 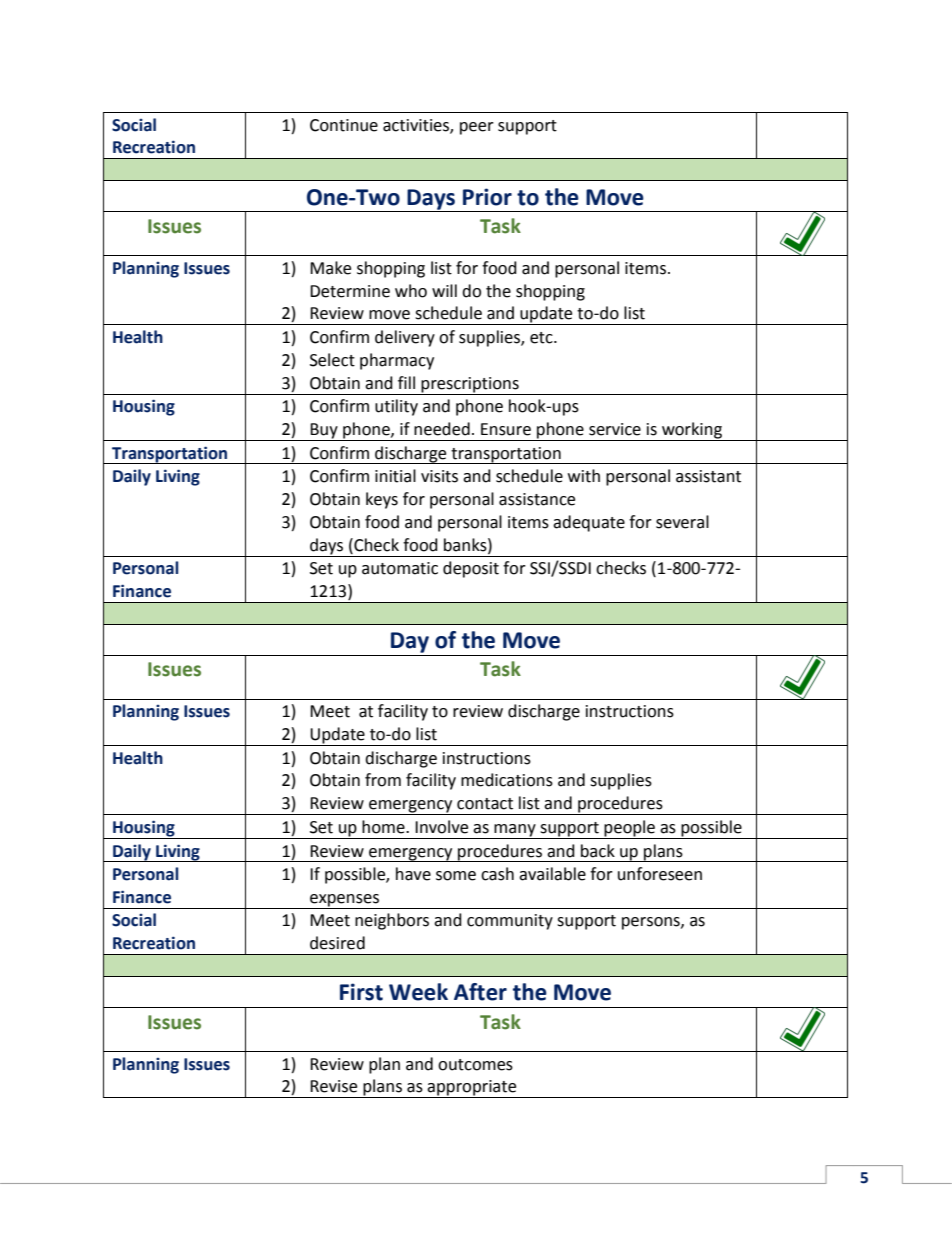 What do you see at coordinates (397, 361) in the page?
I see `pharmacy` at bounding box center [397, 361].
